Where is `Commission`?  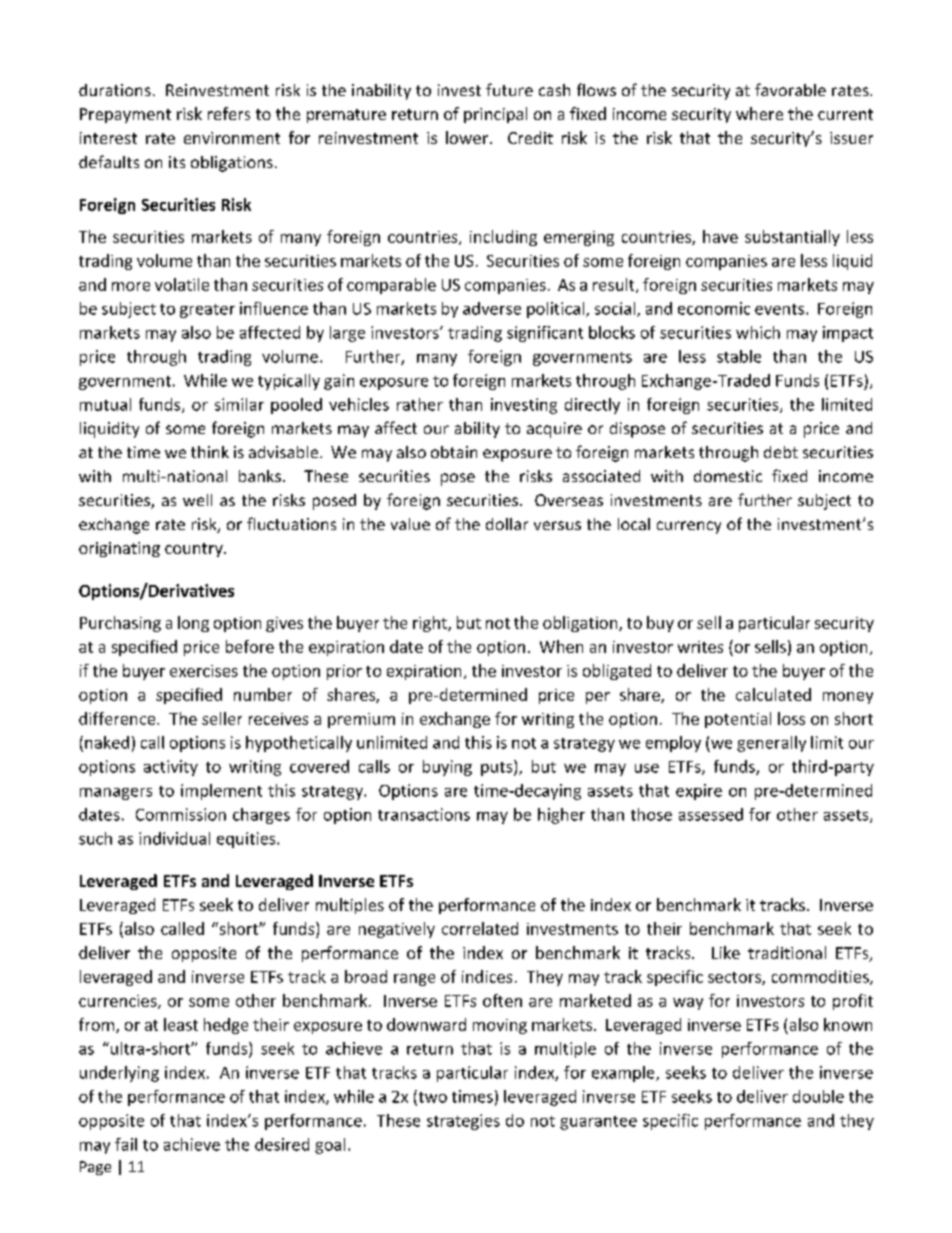
Commission is located at coordinates (181, 814).
